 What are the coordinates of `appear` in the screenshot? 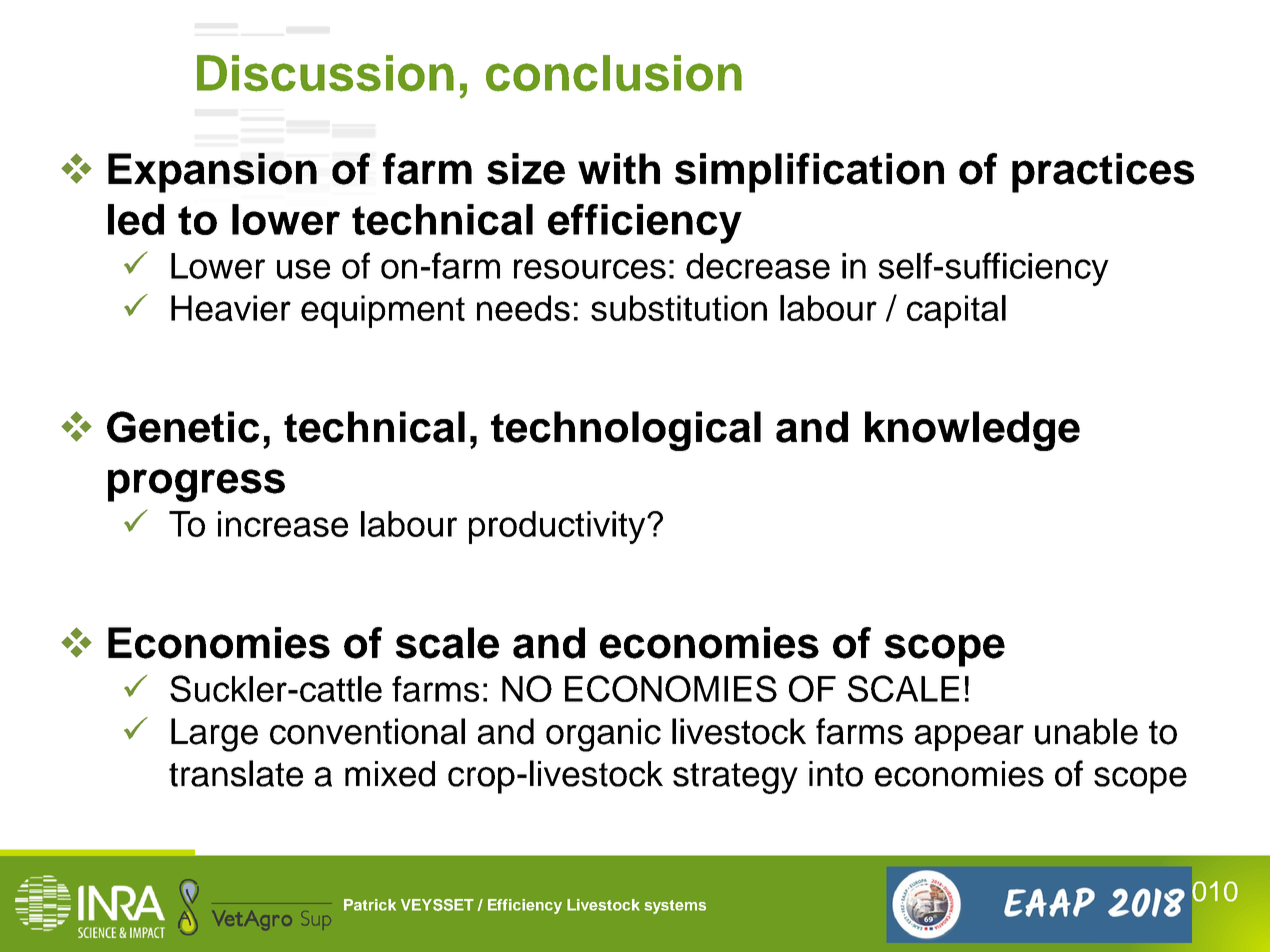 It's located at (969, 738).
